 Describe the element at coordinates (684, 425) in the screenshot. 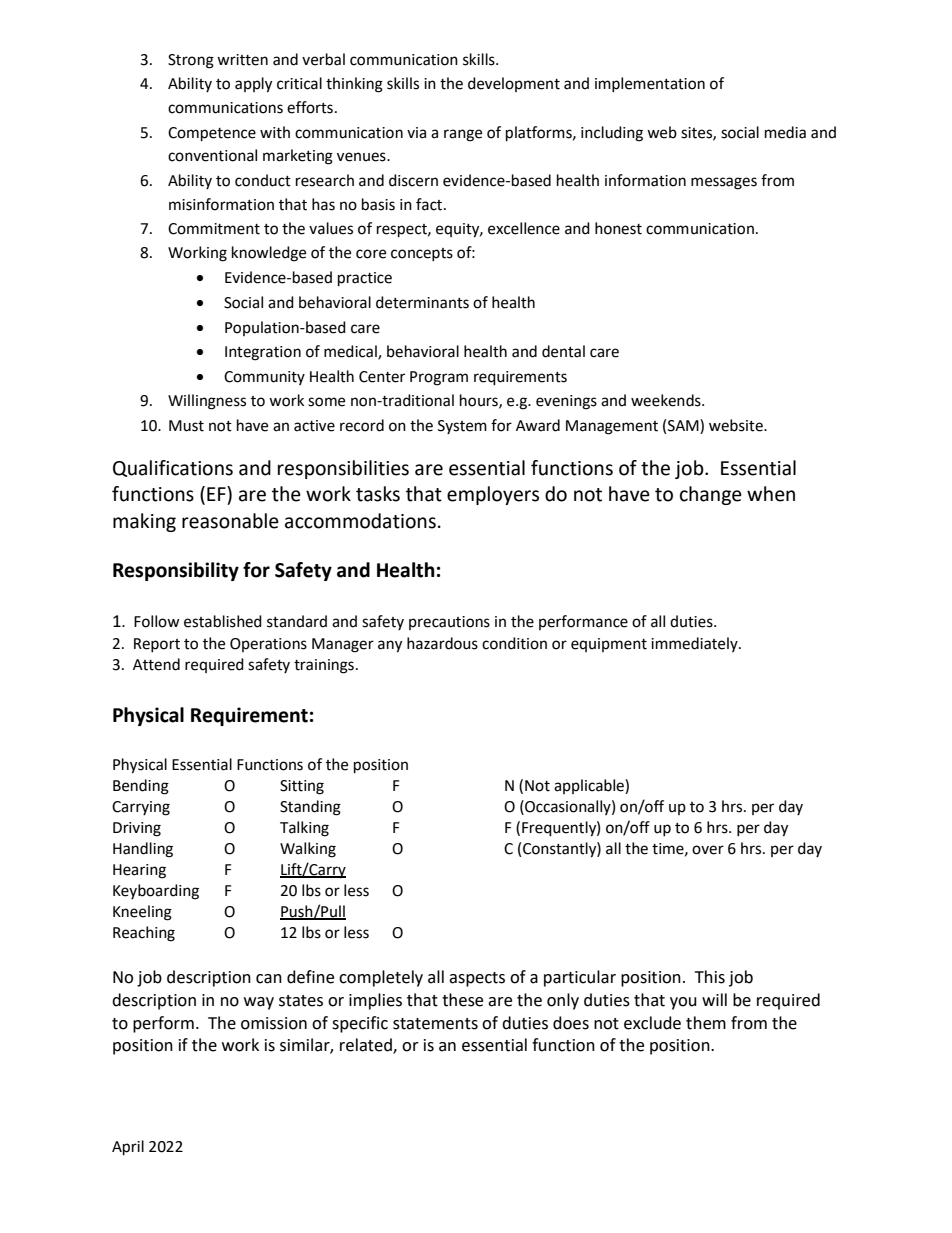

I see `SAM` at that location.
